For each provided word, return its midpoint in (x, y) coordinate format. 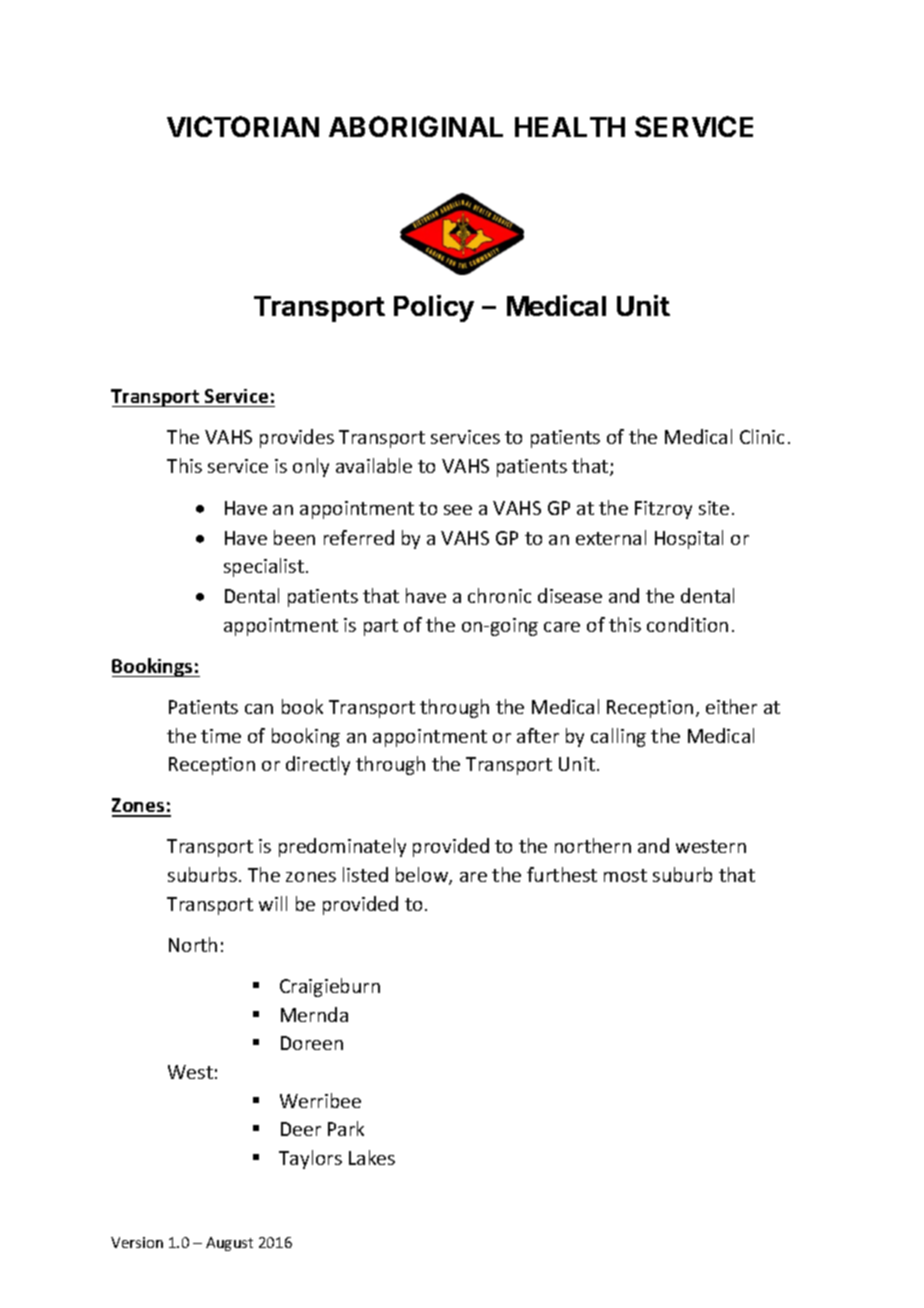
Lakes (372, 1157)
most (625, 875)
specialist (264, 567)
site (714, 508)
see (458, 510)
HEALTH (570, 127)
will (273, 903)
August (229, 1244)
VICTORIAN (243, 126)
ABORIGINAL (416, 126)
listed (365, 874)
